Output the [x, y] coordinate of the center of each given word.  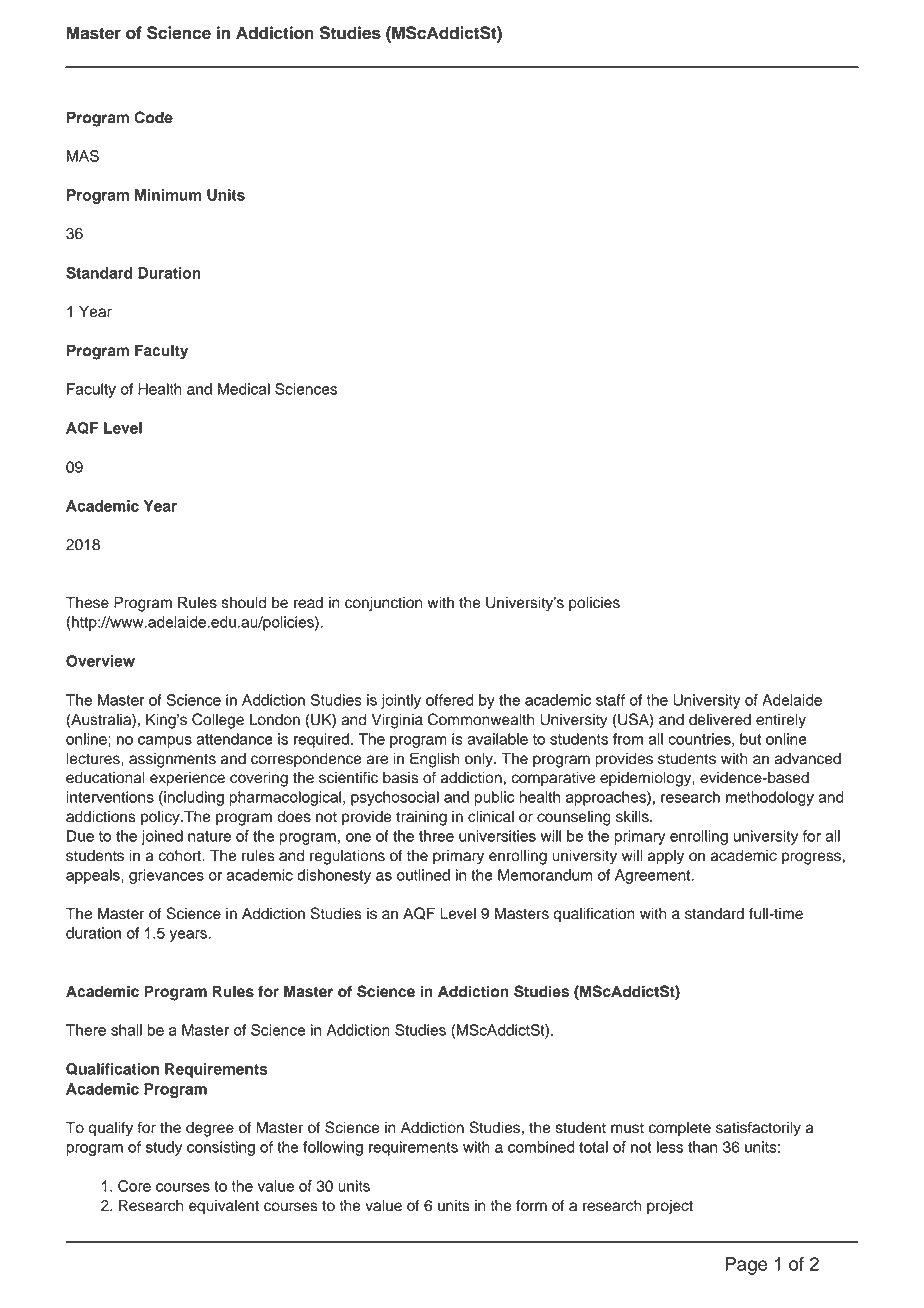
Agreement [654, 876]
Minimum [168, 195]
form [531, 1205]
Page [746, 1266]
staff [610, 700]
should [244, 602]
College [218, 721]
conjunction [383, 604]
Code [153, 117]
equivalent [224, 1207]
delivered [720, 719]
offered [449, 700]
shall [126, 1030]
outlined [423, 875]
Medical [244, 389]
